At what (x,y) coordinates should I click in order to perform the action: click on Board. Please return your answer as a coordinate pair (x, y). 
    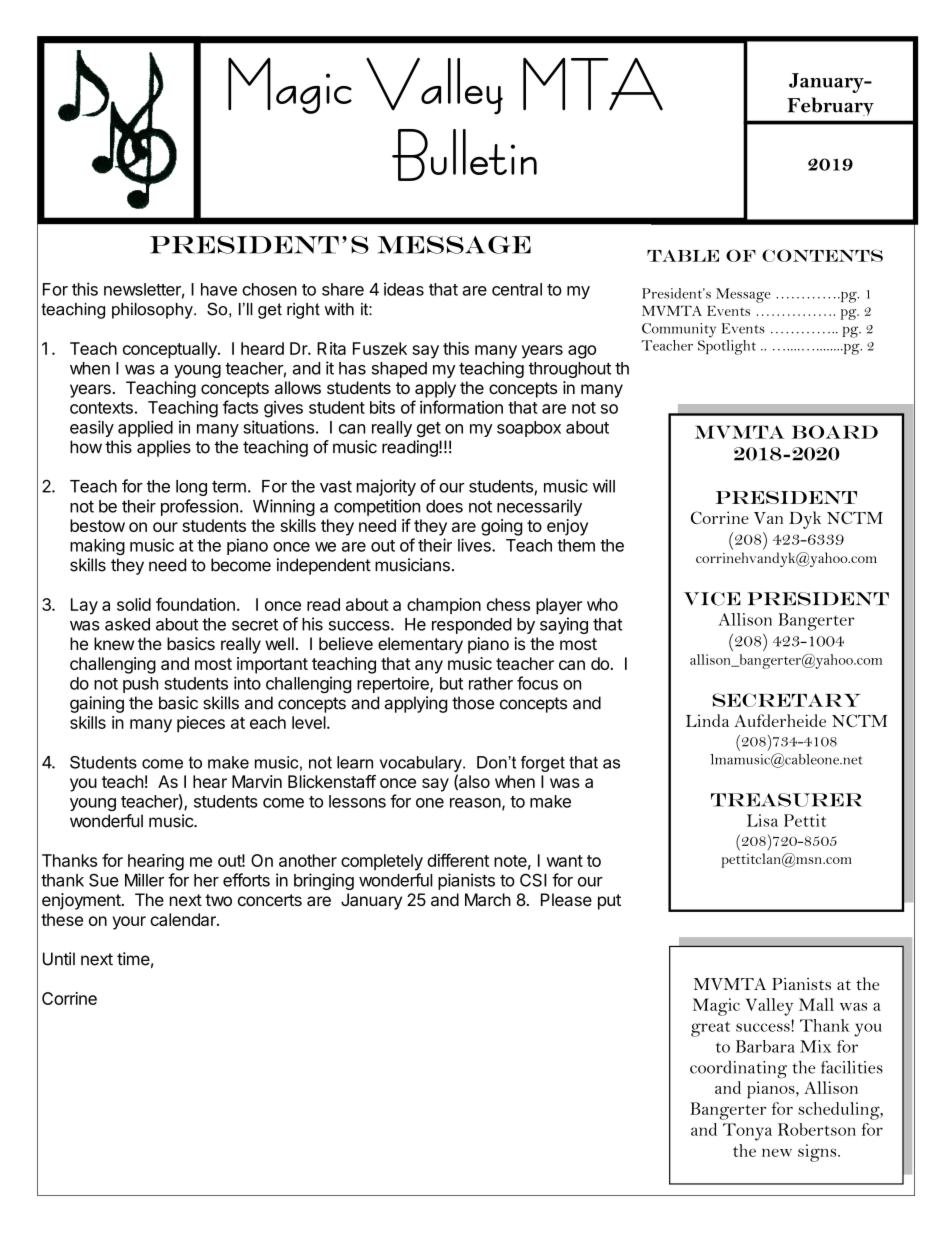
    Looking at the image, I should click on (835, 432).
